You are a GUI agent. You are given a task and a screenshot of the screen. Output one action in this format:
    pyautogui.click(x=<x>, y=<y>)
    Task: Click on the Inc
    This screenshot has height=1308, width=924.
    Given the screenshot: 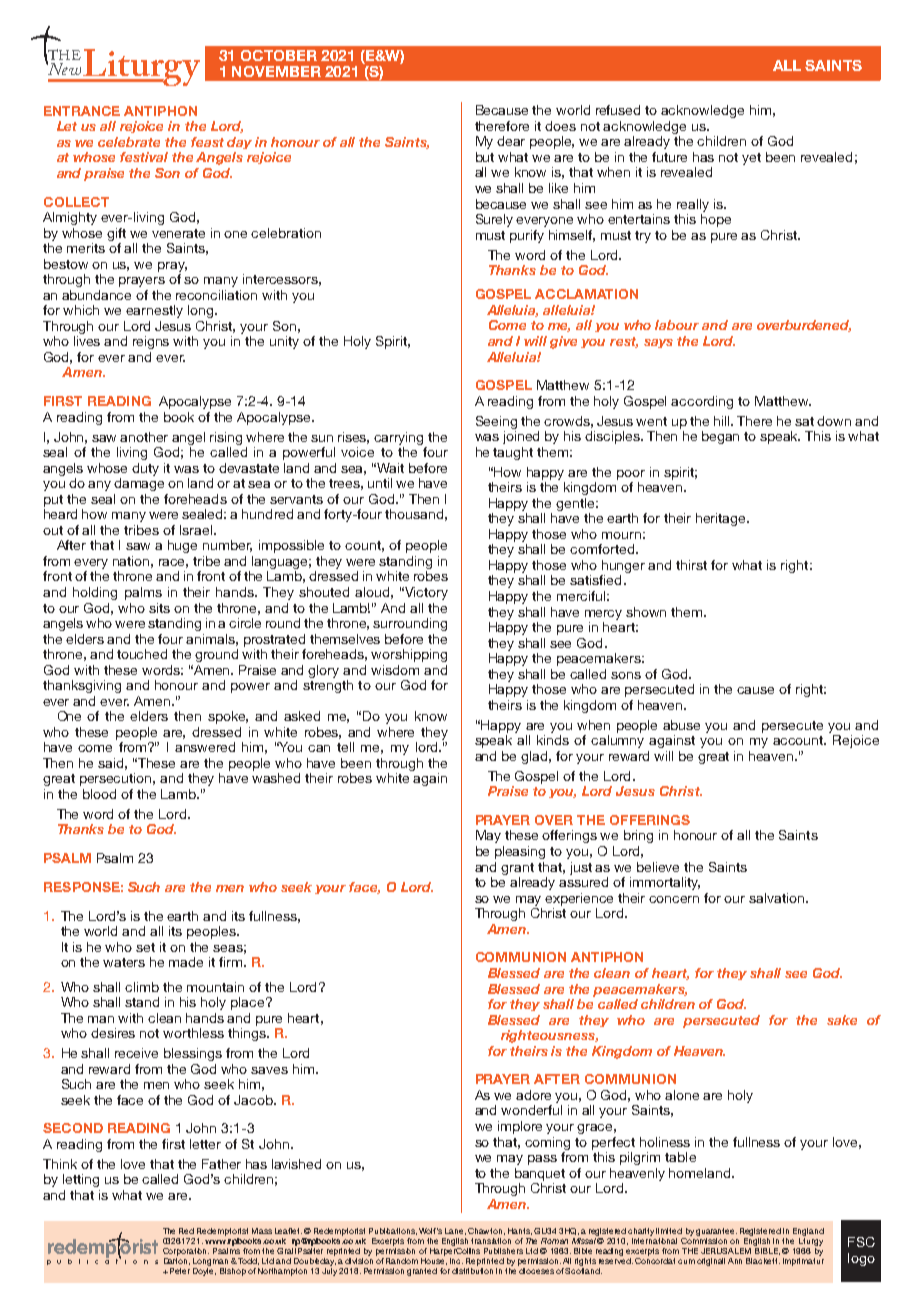 What is the action you would take?
    pyautogui.click(x=456, y=1261)
